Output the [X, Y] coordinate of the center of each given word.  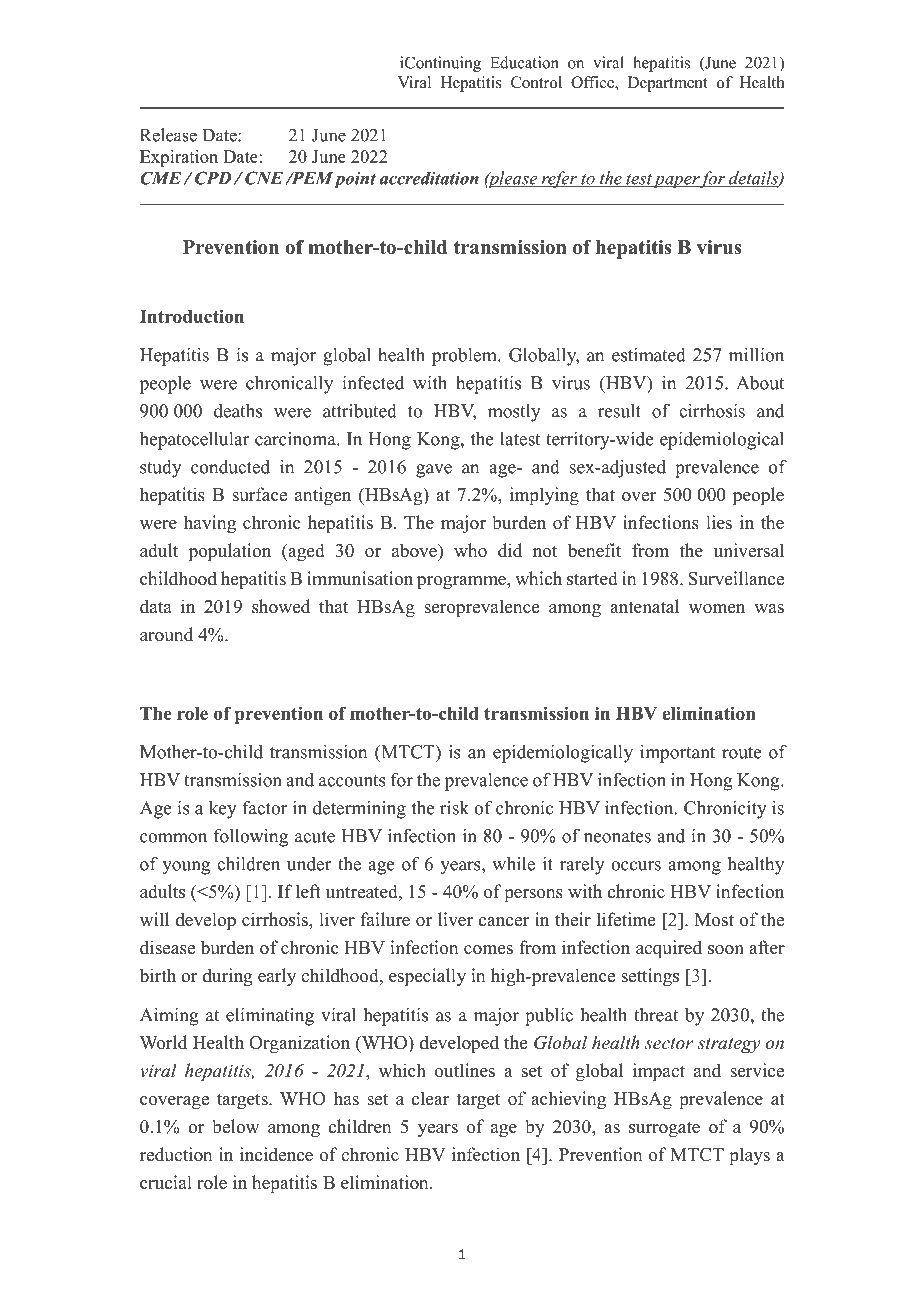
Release [168, 135]
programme [462, 582]
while [513, 864]
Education [524, 62]
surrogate [664, 1129]
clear [430, 1098]
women [717, 609]
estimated [649, 355]
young [186, 868]
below [235, 1126]
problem [465, 357]
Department [668, 84]
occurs [636, 866]
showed [281, 606]
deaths [238, 411]
